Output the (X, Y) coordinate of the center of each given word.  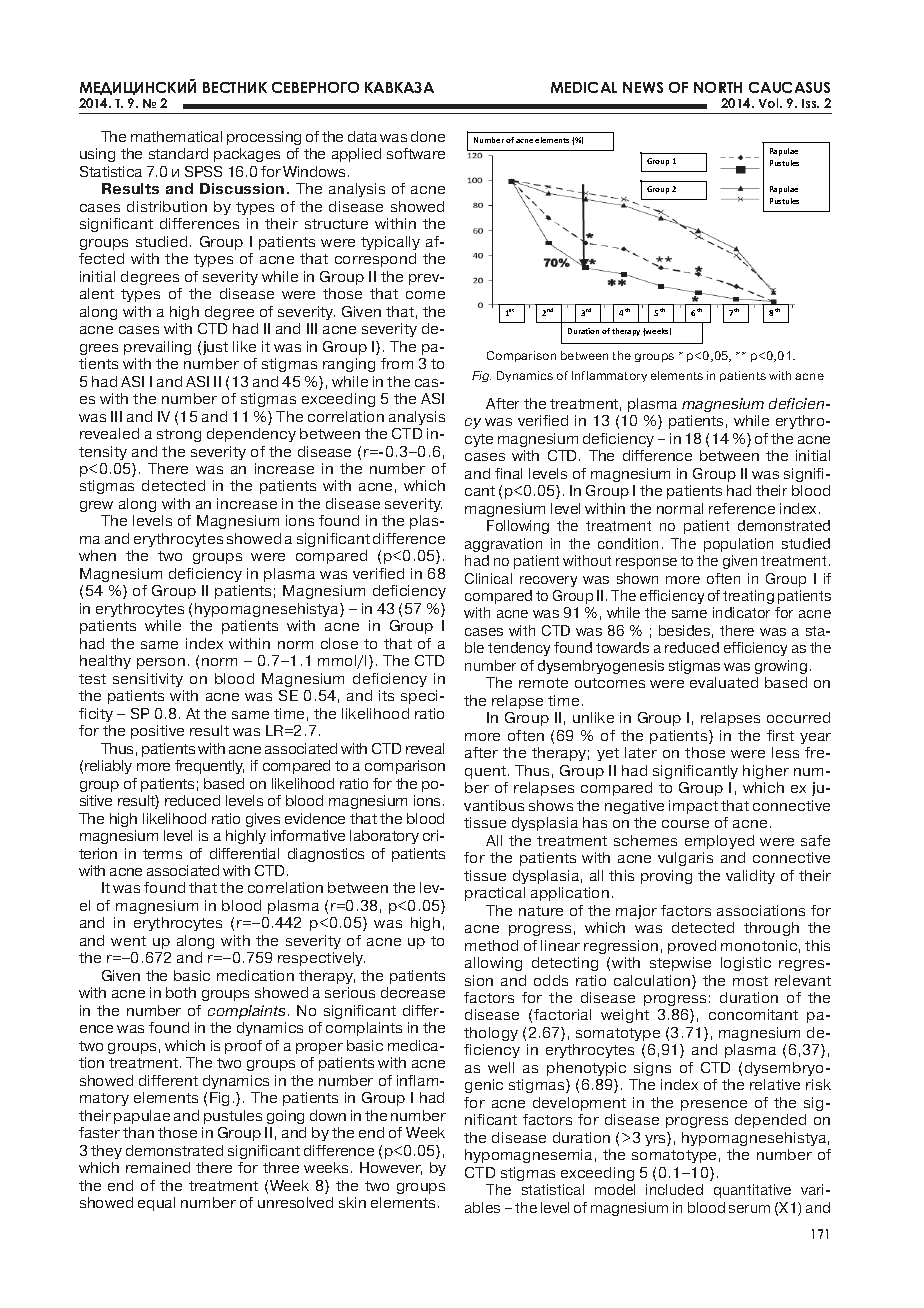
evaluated (724, 682)
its (386, 695)
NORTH (718, 87)
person (161, 663)
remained (158, 1167)
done (428, 136)
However (391, 1168)
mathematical (176, 136)
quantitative (752, 1191)
